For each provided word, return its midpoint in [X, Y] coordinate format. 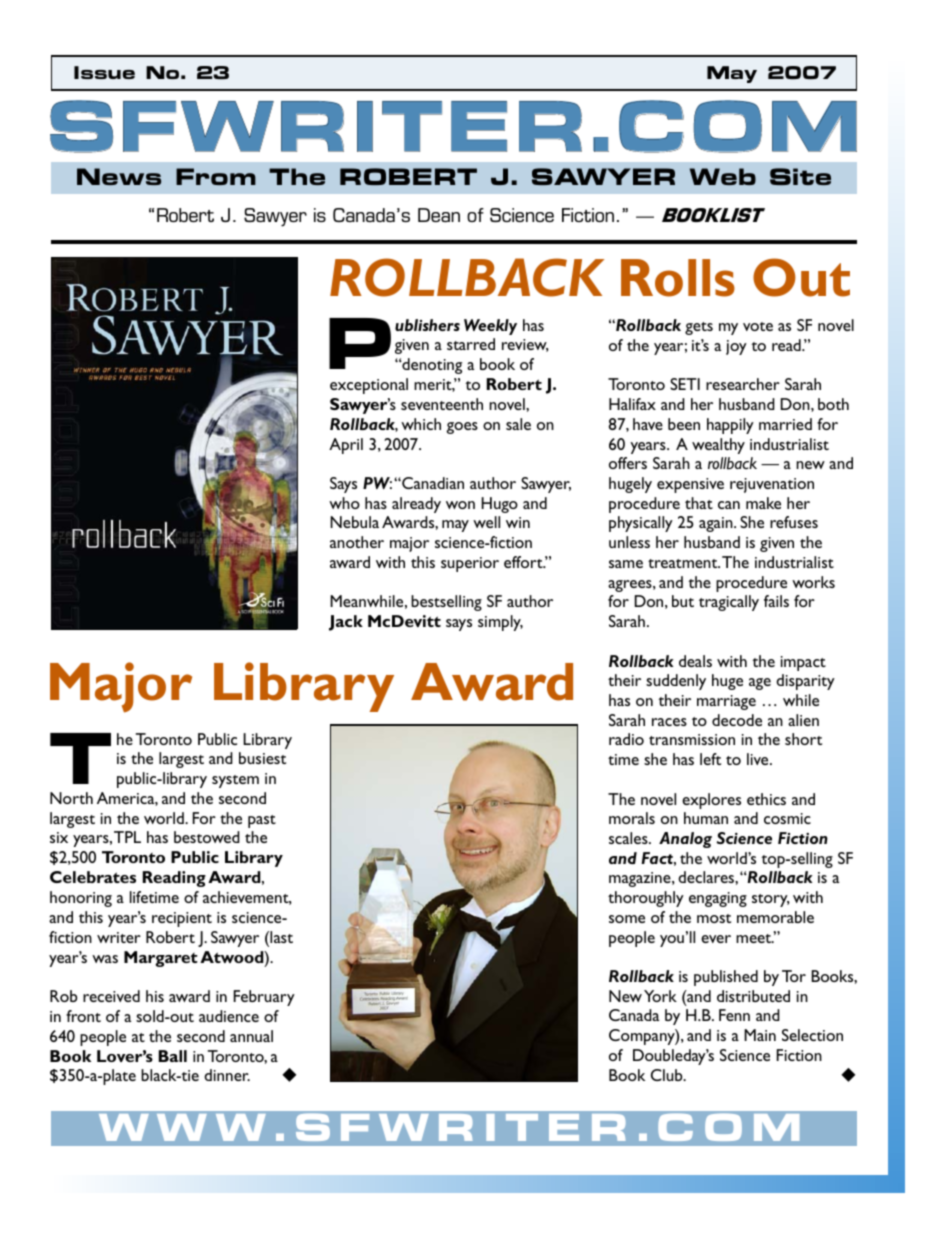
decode [737, 720]
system [235, 781]
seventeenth [442, 404]
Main [760, 1035]
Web [723, 176]
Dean [439, 215]
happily [730, 426]
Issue [104, 72]
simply [500, 623]
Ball [173, 1056]
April [346, 446]
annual [251, 1036]
